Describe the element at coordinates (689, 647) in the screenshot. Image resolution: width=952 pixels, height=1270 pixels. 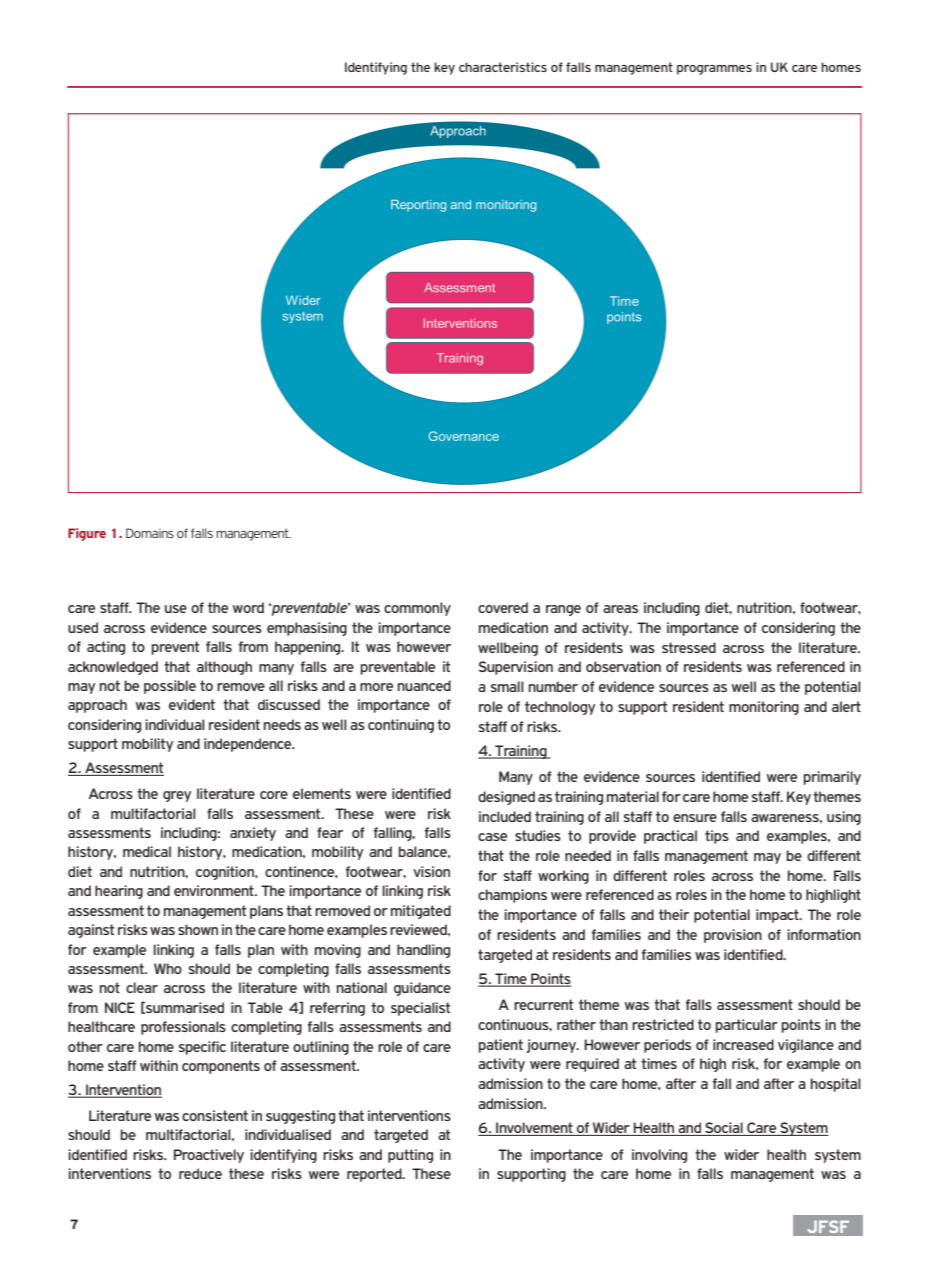
I see `stressed` at that location.
